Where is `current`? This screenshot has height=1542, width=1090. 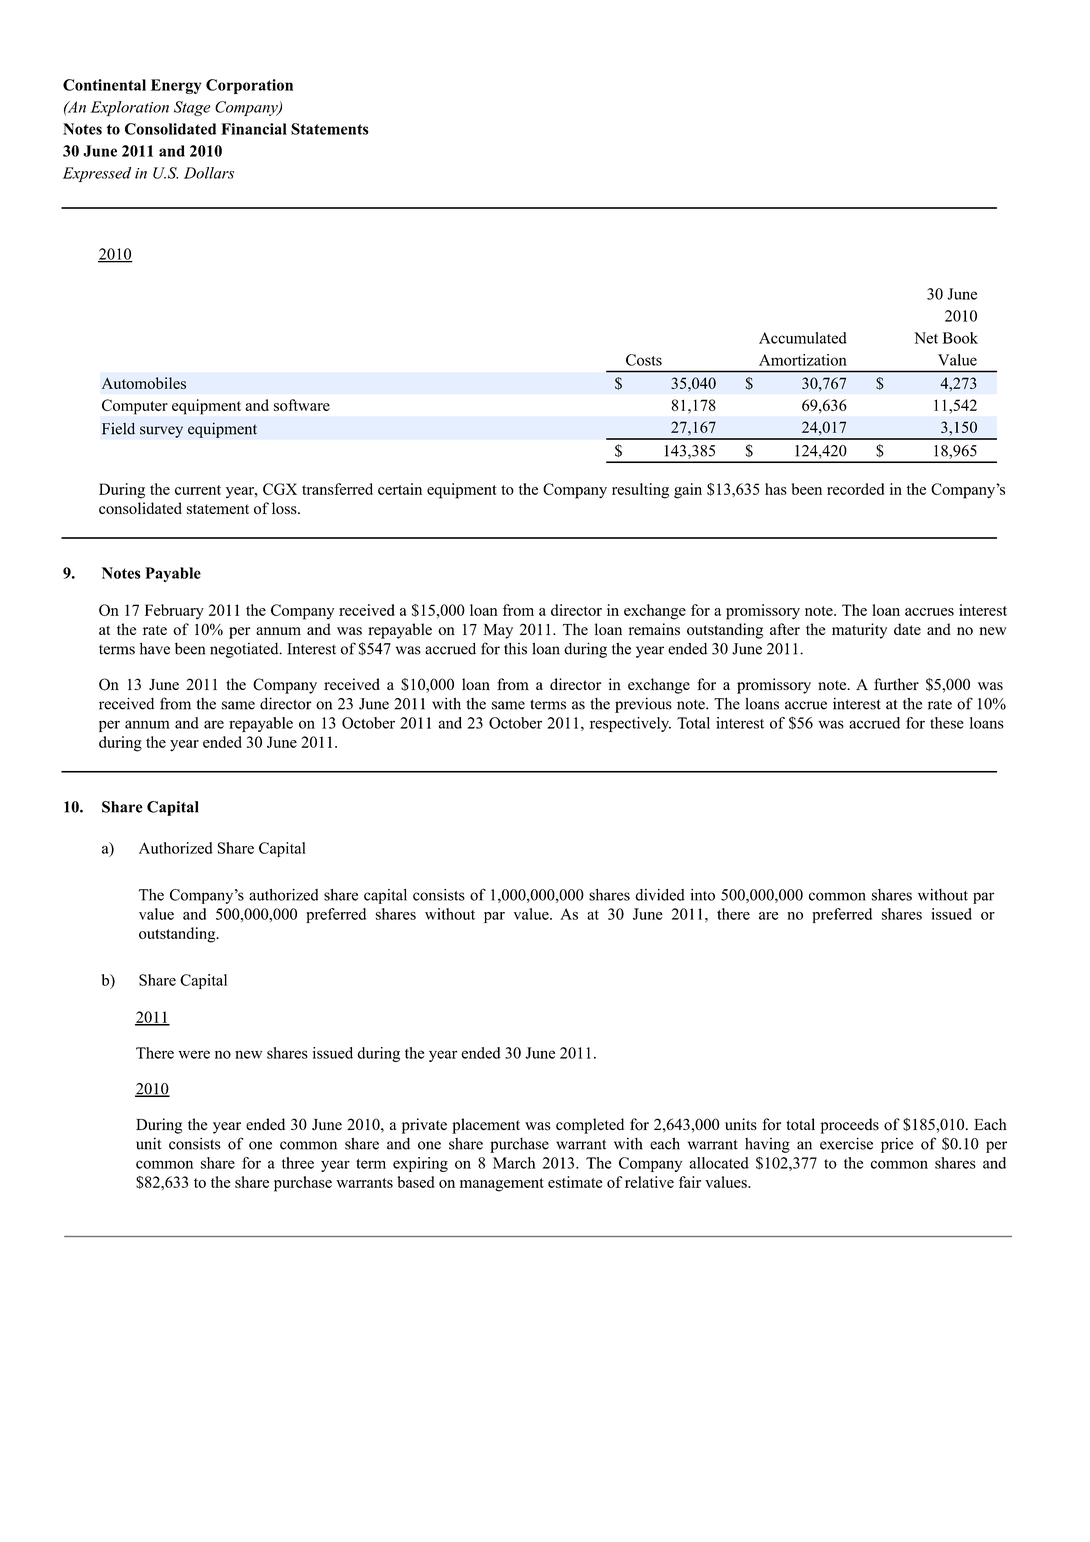 current is located at coordinates (198, 490).
